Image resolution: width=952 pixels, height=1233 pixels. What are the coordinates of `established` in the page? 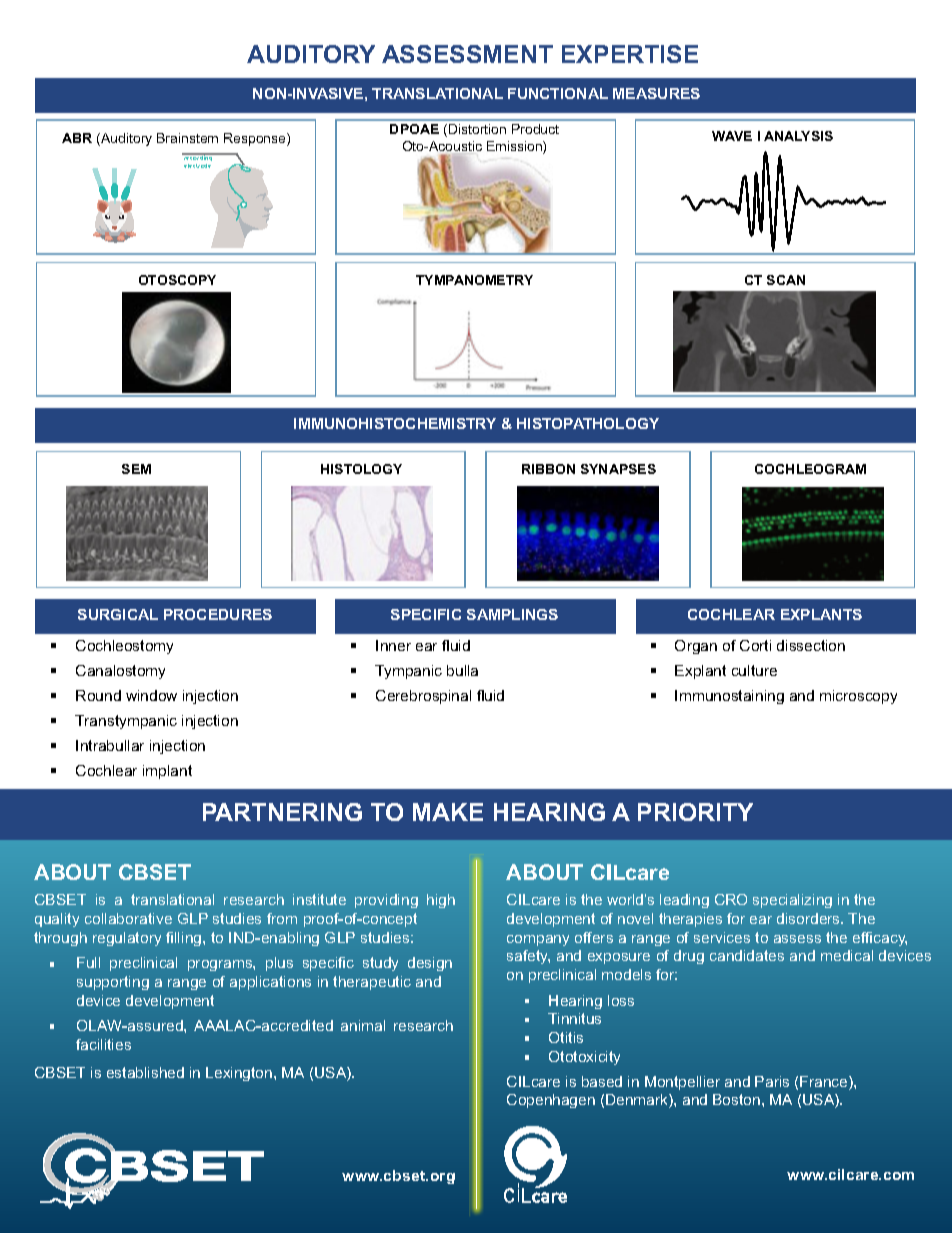 It's located at (145, 1072).
